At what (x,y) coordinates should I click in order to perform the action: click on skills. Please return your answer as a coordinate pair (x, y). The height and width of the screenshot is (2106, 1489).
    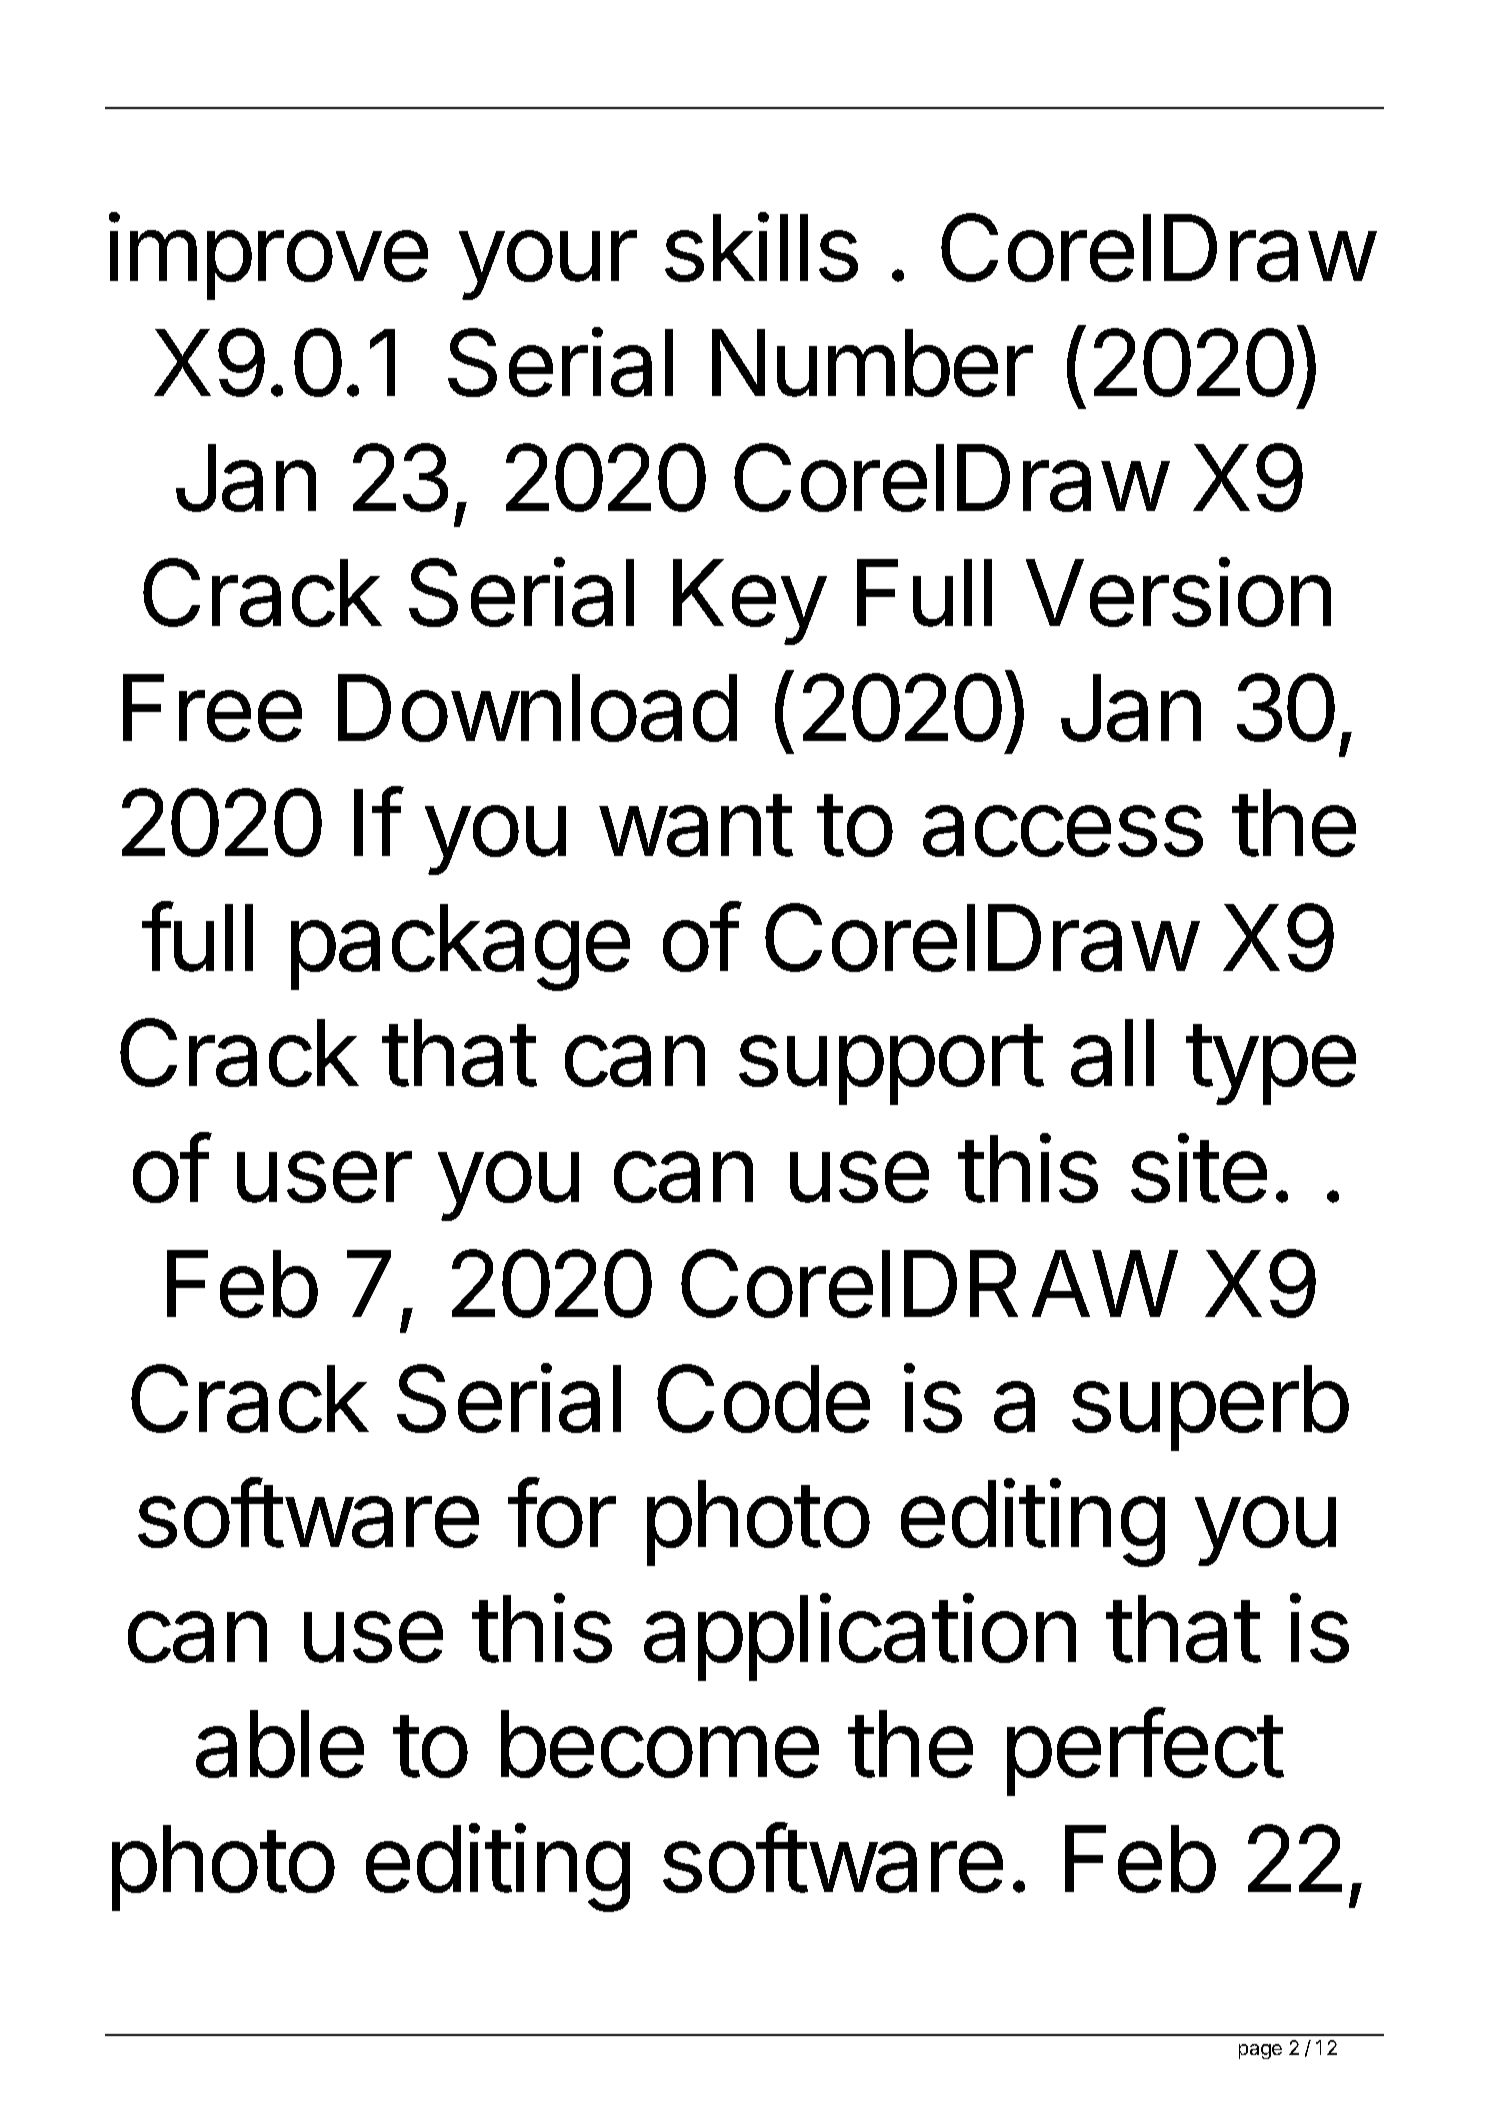
    Looking at the image, I should click on (761, 247).
